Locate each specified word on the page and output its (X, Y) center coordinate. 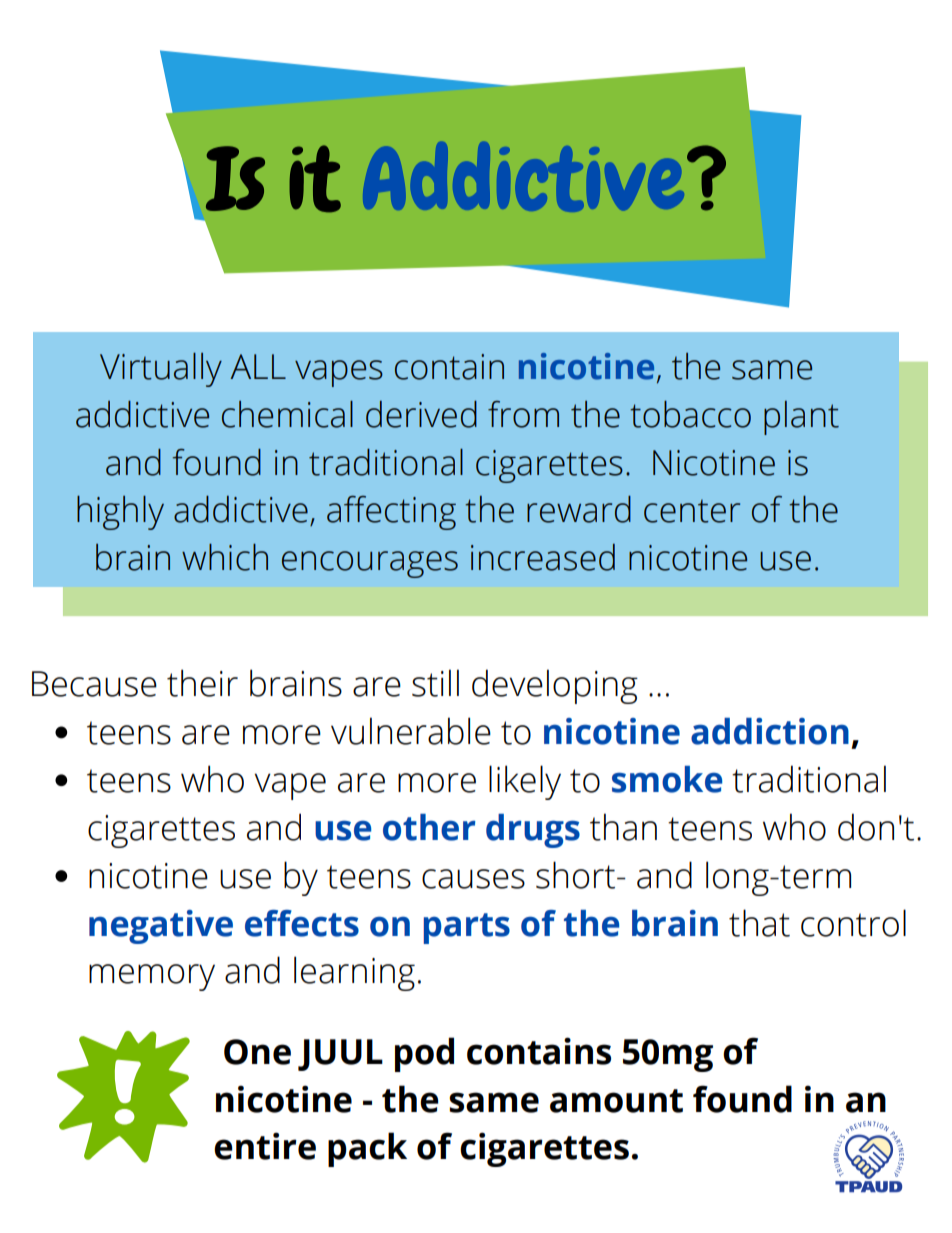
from (523, 414)
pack (367, 1149)
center (692, 511)
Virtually (161, 369)
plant (801, 418)
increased (543, 557)
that (759, 923)
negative (161, 927)
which (225, 557)
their (202, 683)
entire (265, 1146)
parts (467, 928)
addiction (770, 731)
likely (525, 782)
